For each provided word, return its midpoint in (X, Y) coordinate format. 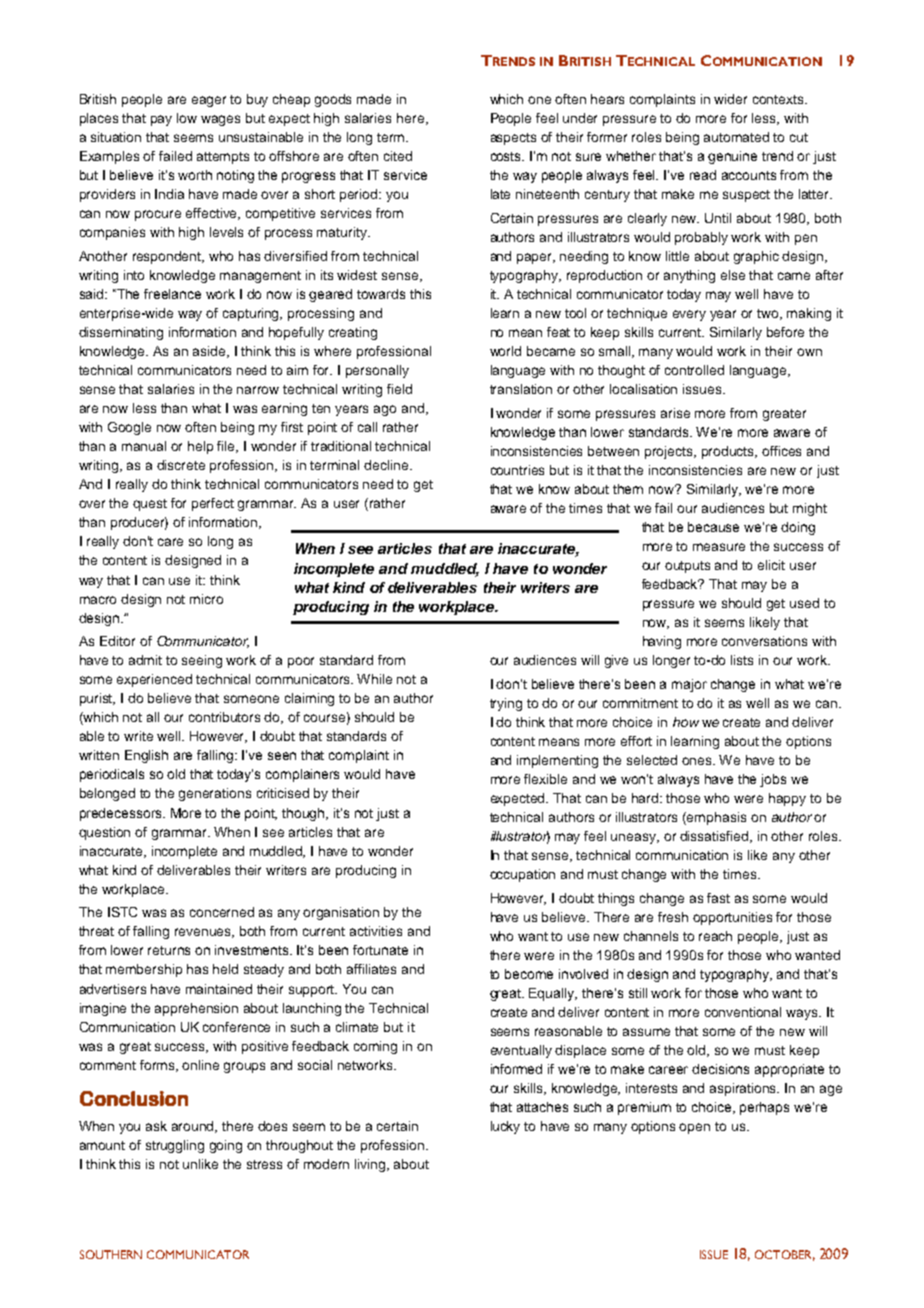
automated (736, 137)
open (694, 1128)
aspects (513, 139)
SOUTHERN (111, 1254)
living (371, 1165)
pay (161, 120)
